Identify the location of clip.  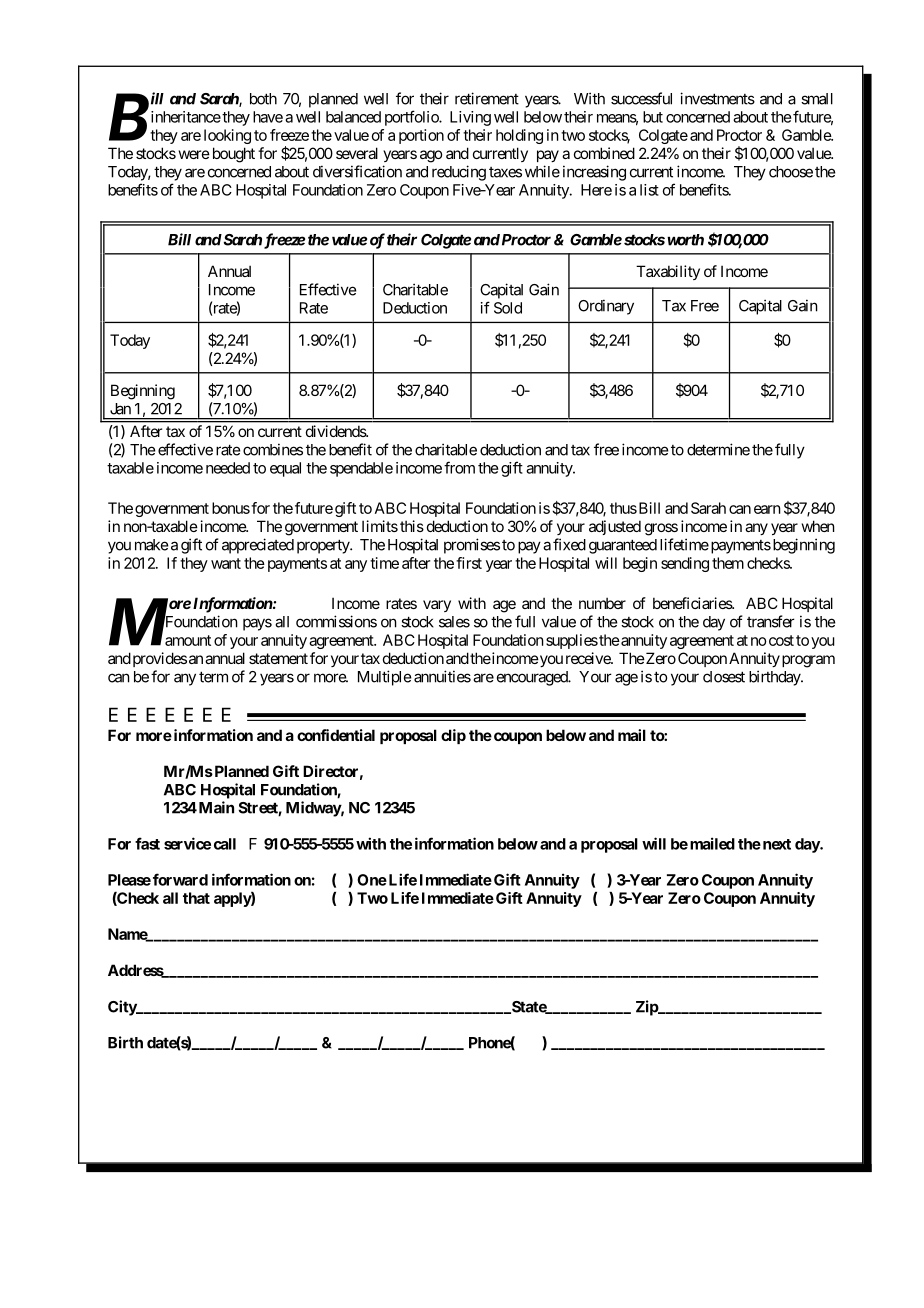
(453, 736).
